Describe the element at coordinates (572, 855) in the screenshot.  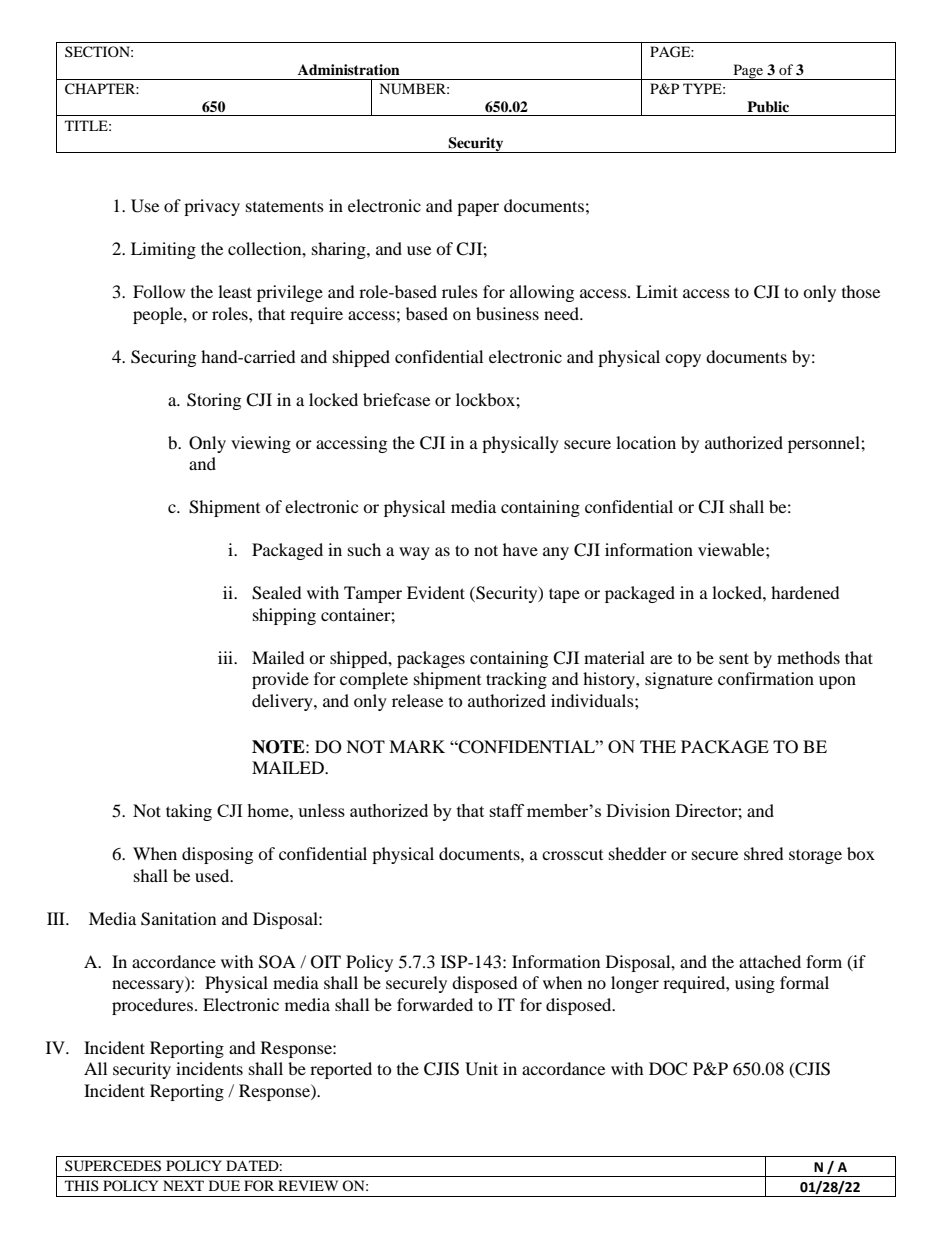
I see `crosscut` at that location.
